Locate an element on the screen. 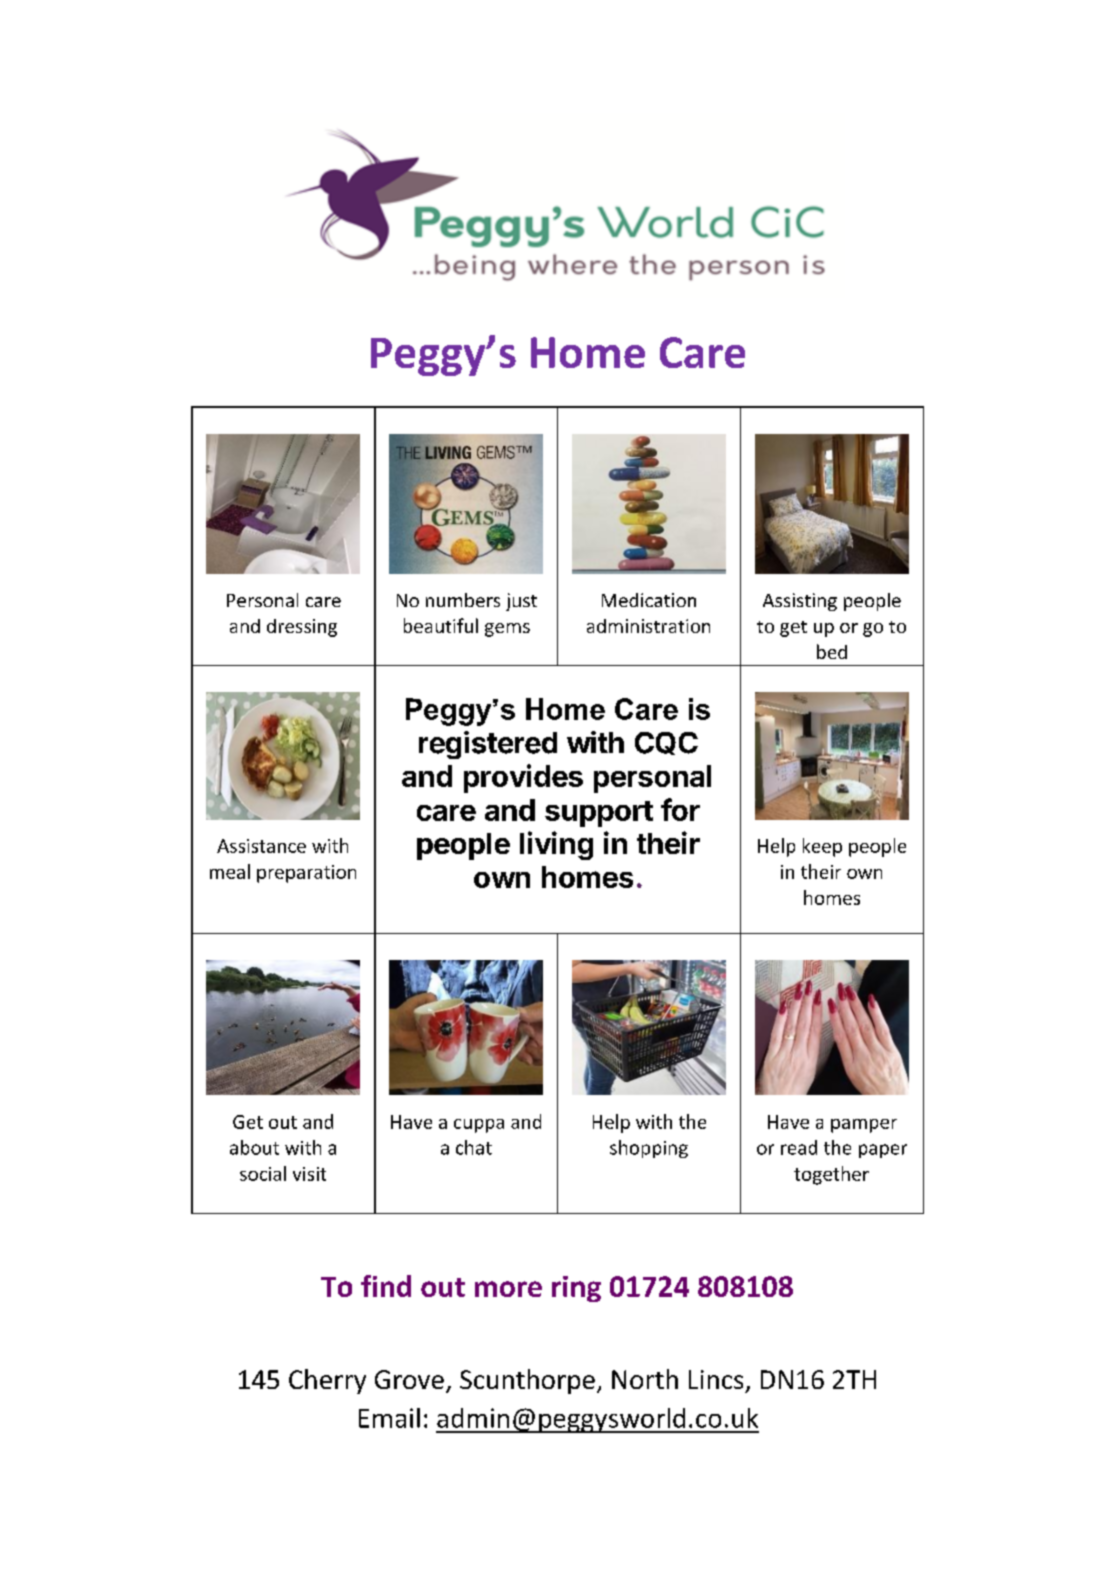 This screenshot has height=1582, width=1115. preparation is located at coordinates (306, 874).
